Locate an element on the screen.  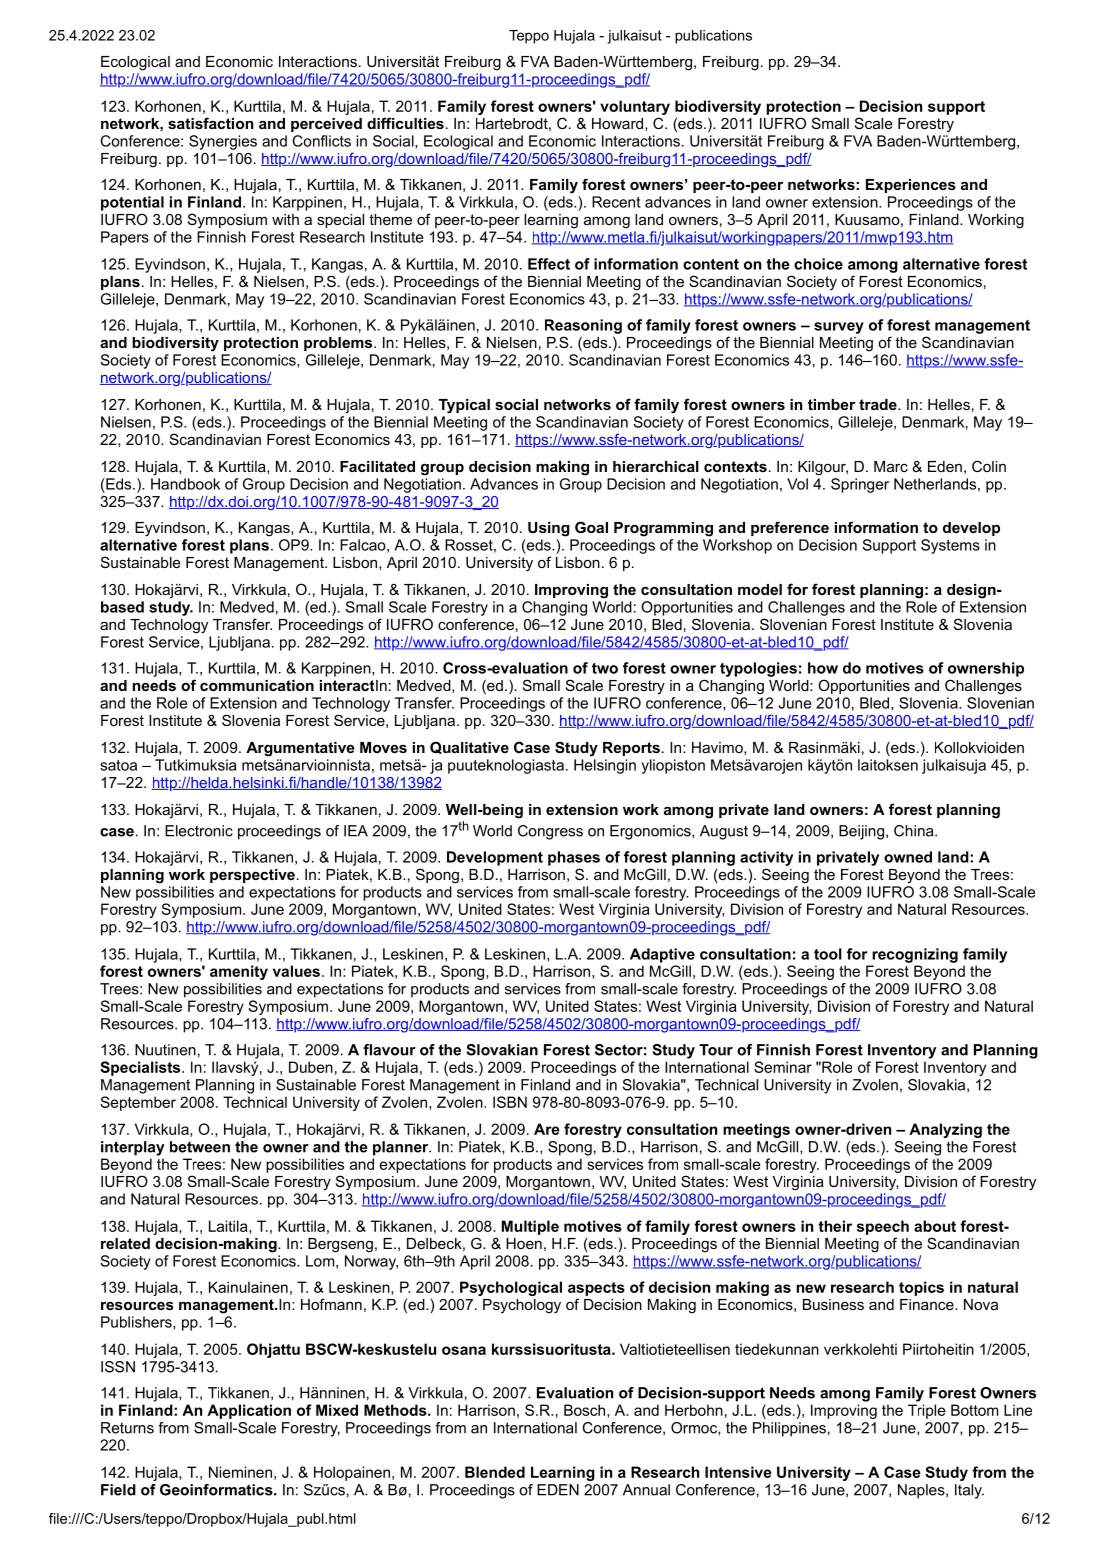
Goal is located at coordinates (591, 527).
